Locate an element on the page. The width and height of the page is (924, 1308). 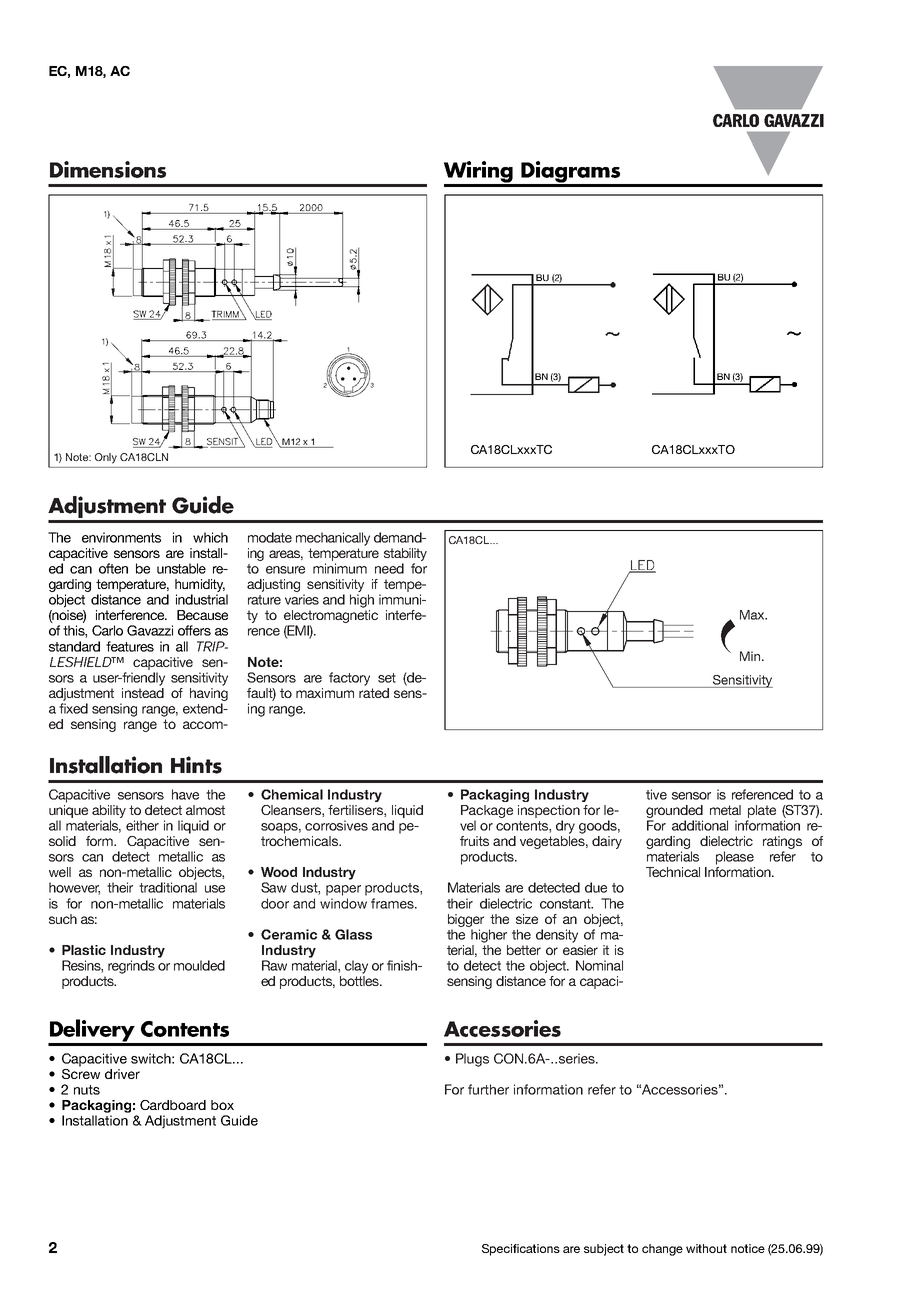
Dimensions is located at coordinates (108, 169).
